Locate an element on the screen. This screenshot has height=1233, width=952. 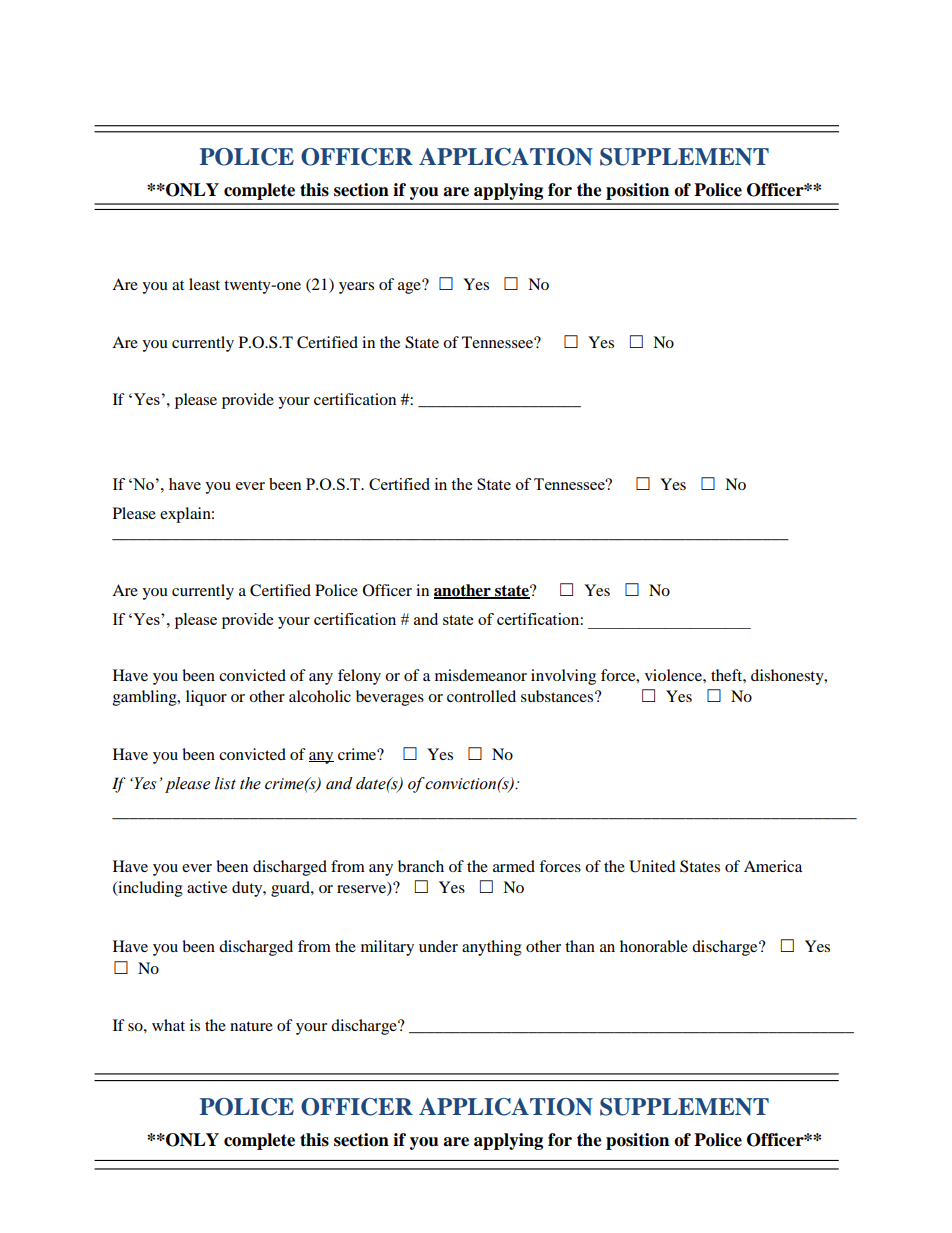
honorable is located at coordinates (654, 946).
